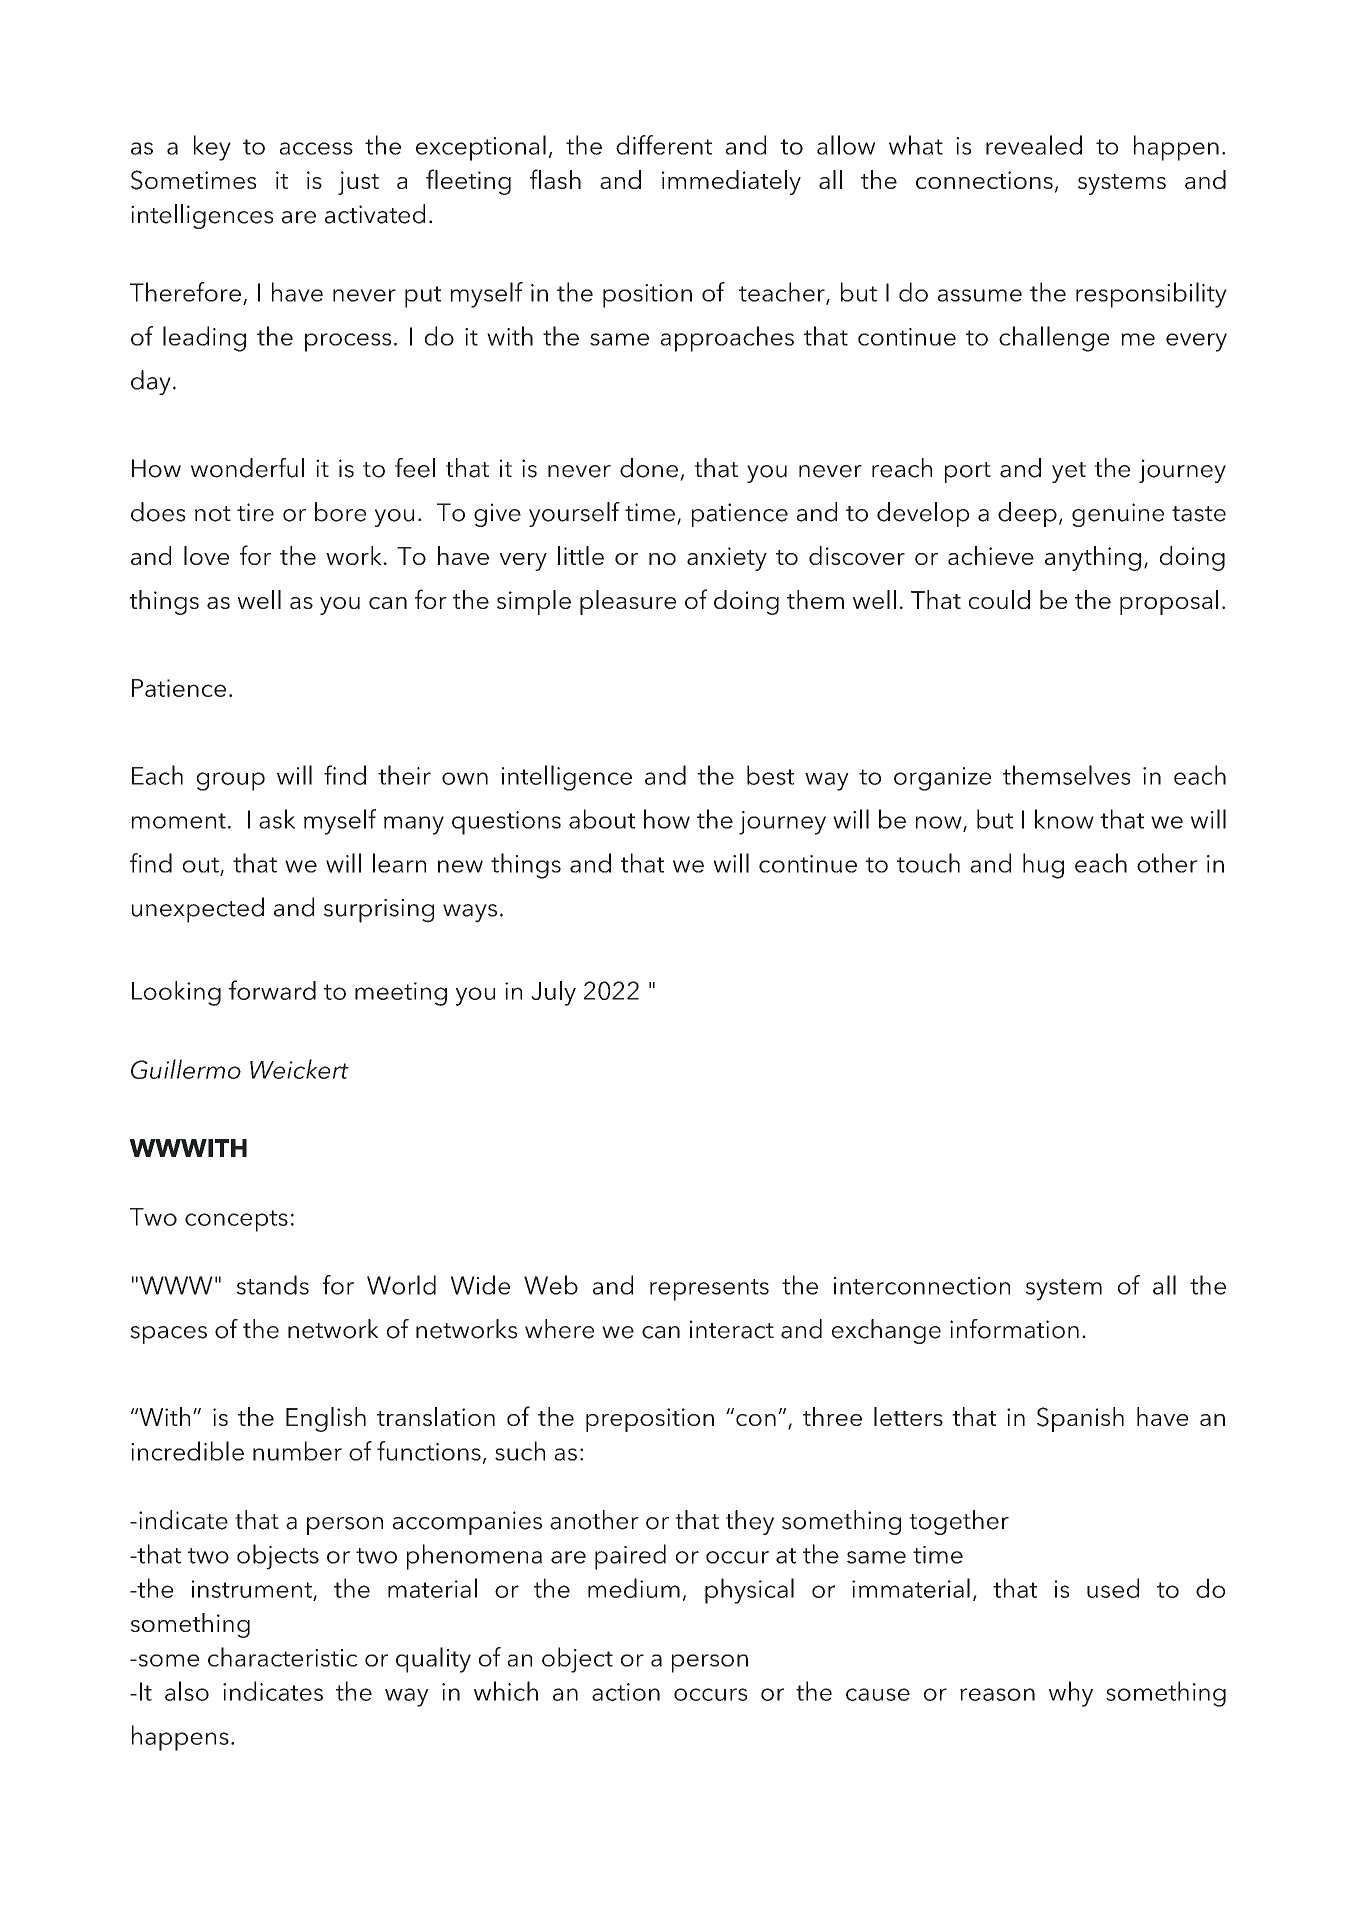  I want to click on action, so click(626, 1692).
